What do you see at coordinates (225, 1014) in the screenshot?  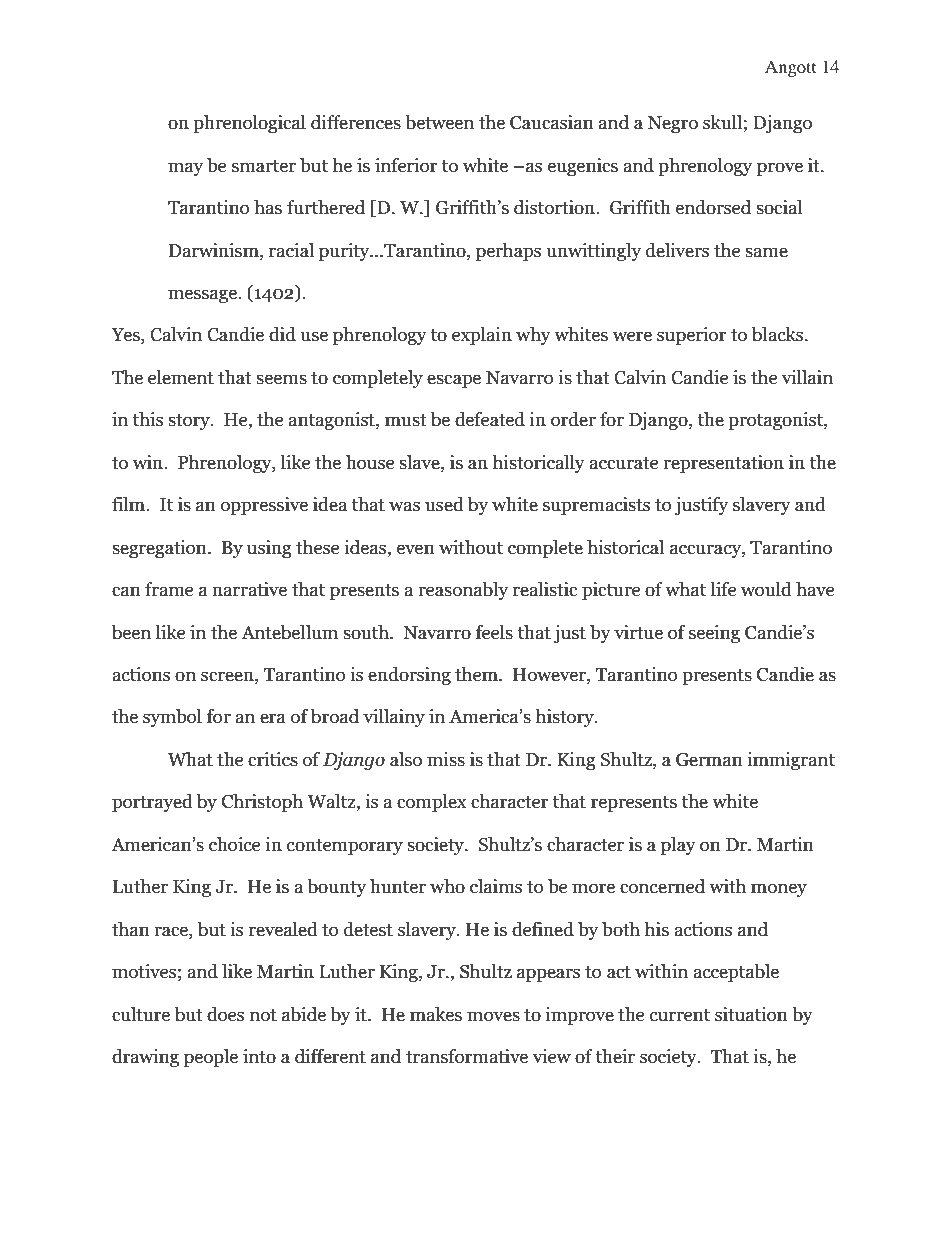 I see `does` at bounding box center [225, 1014].
